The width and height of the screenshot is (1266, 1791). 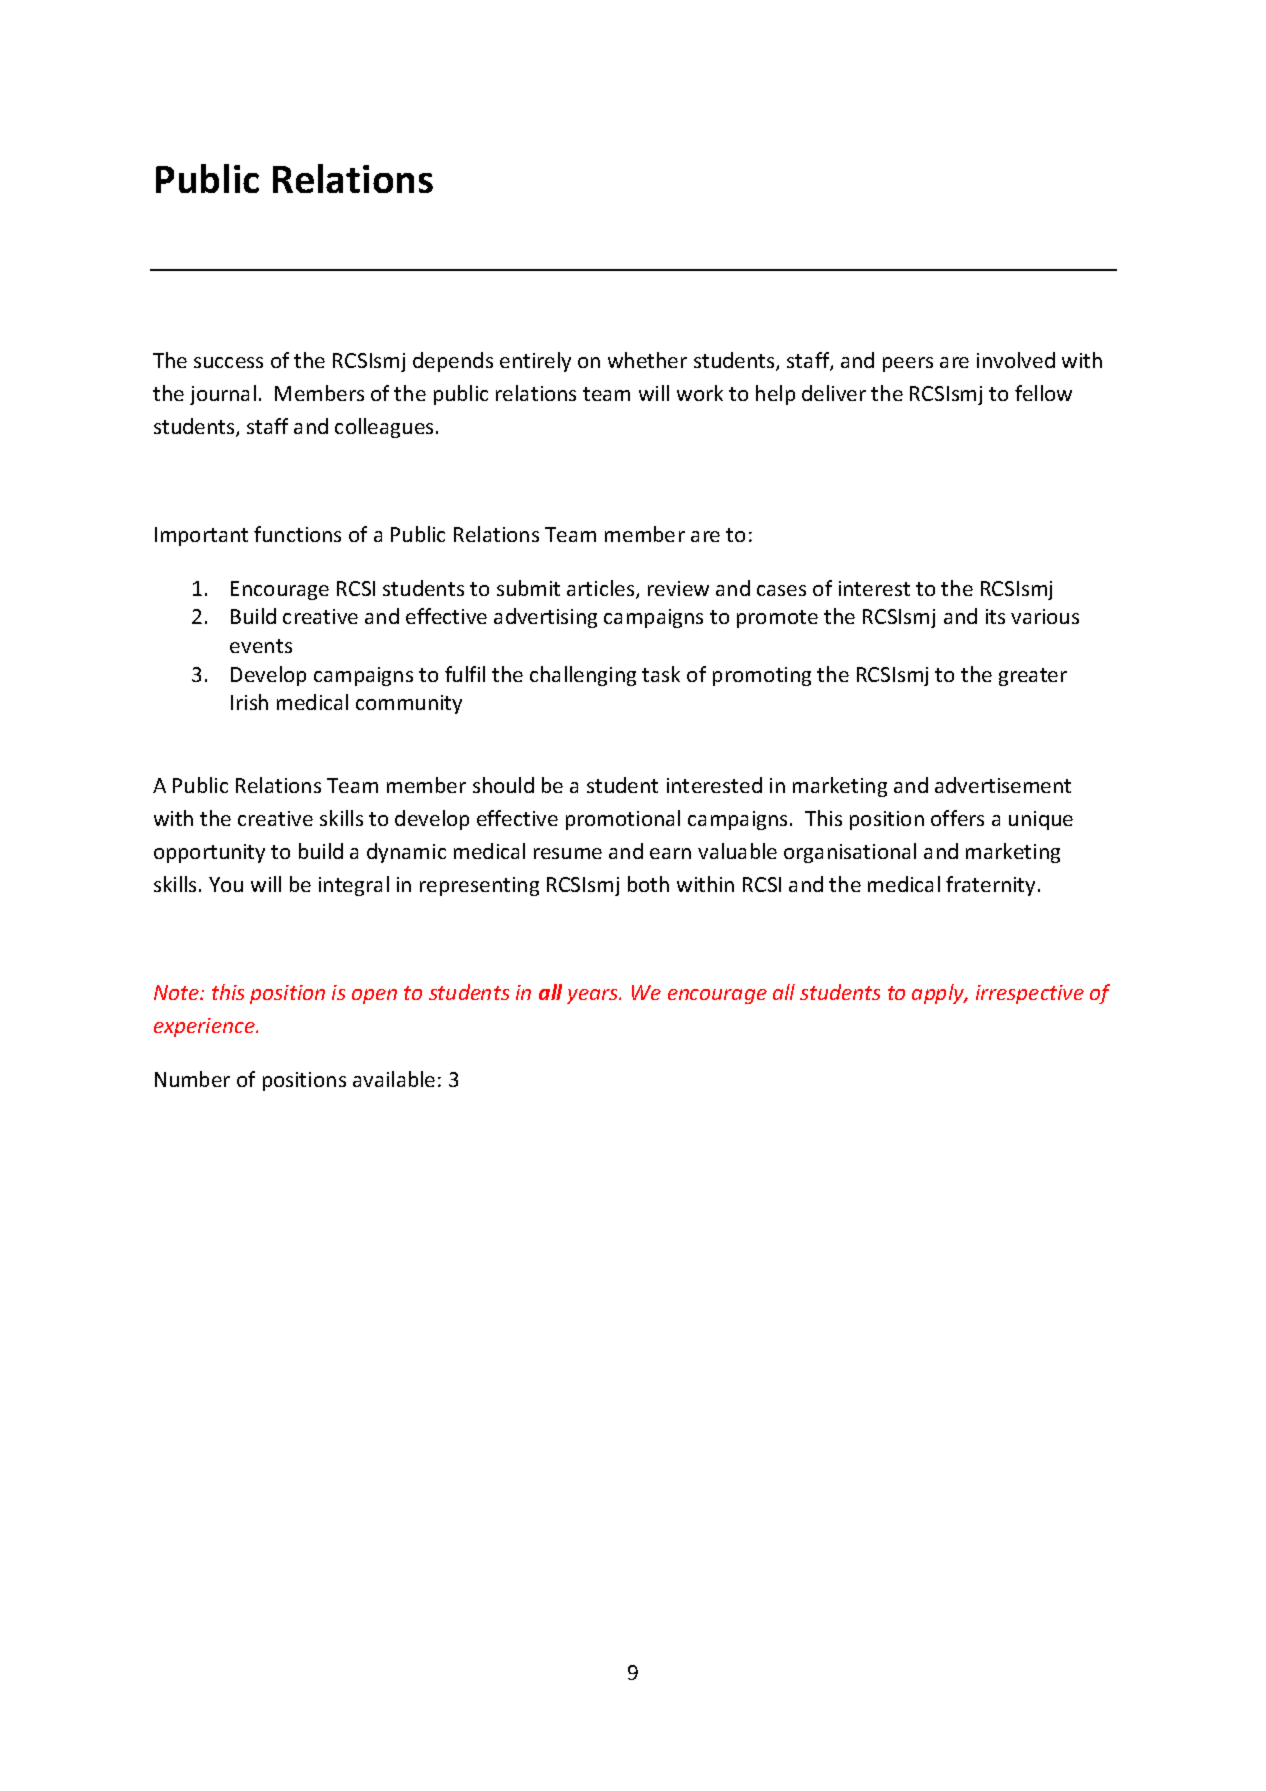 I want to click on its, so click(x=995, y=616).
